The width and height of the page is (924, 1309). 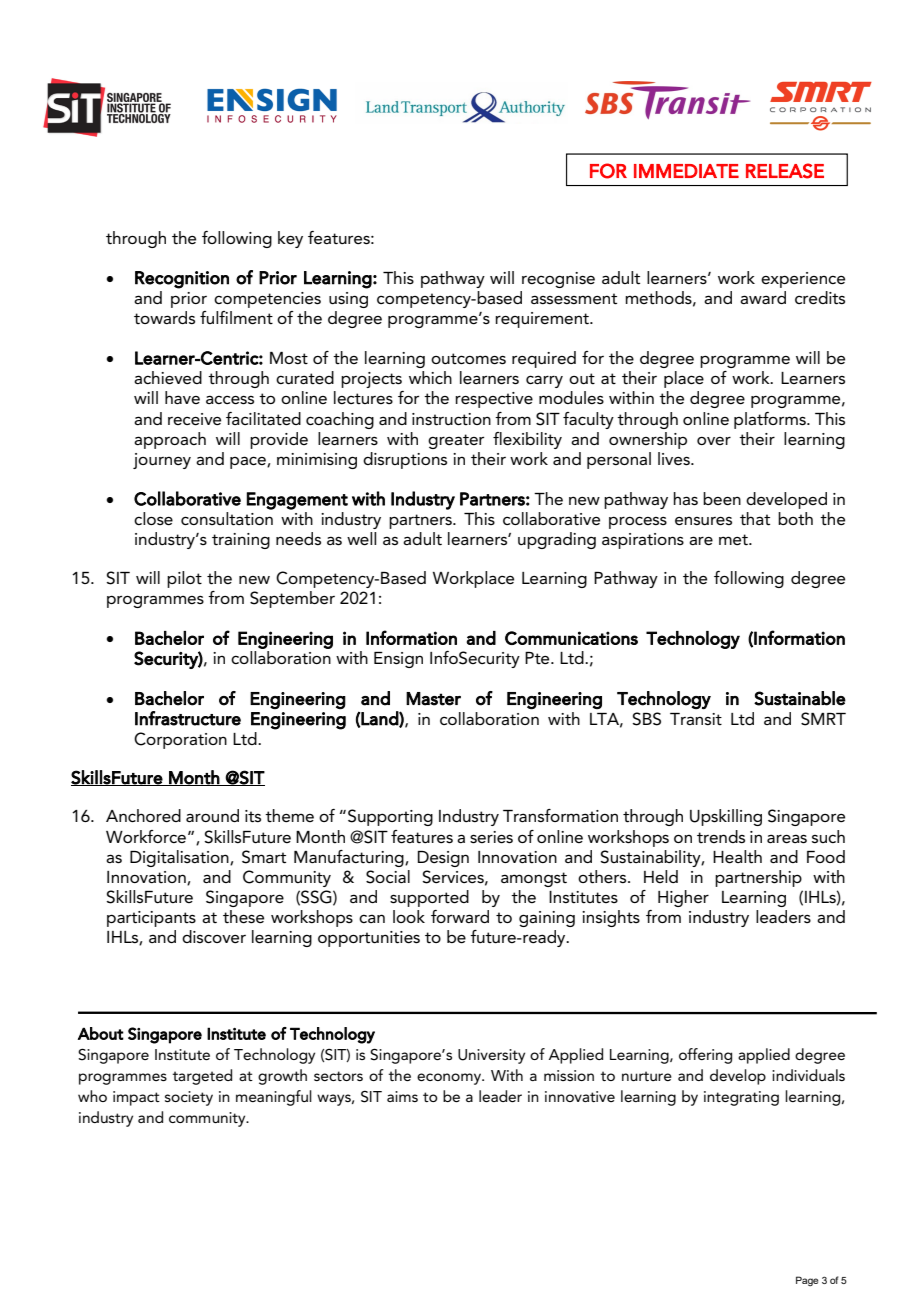 What do you see at coordinates (402, 1096) in the page?
I see `aims` at bounding box center [402, 1096].
